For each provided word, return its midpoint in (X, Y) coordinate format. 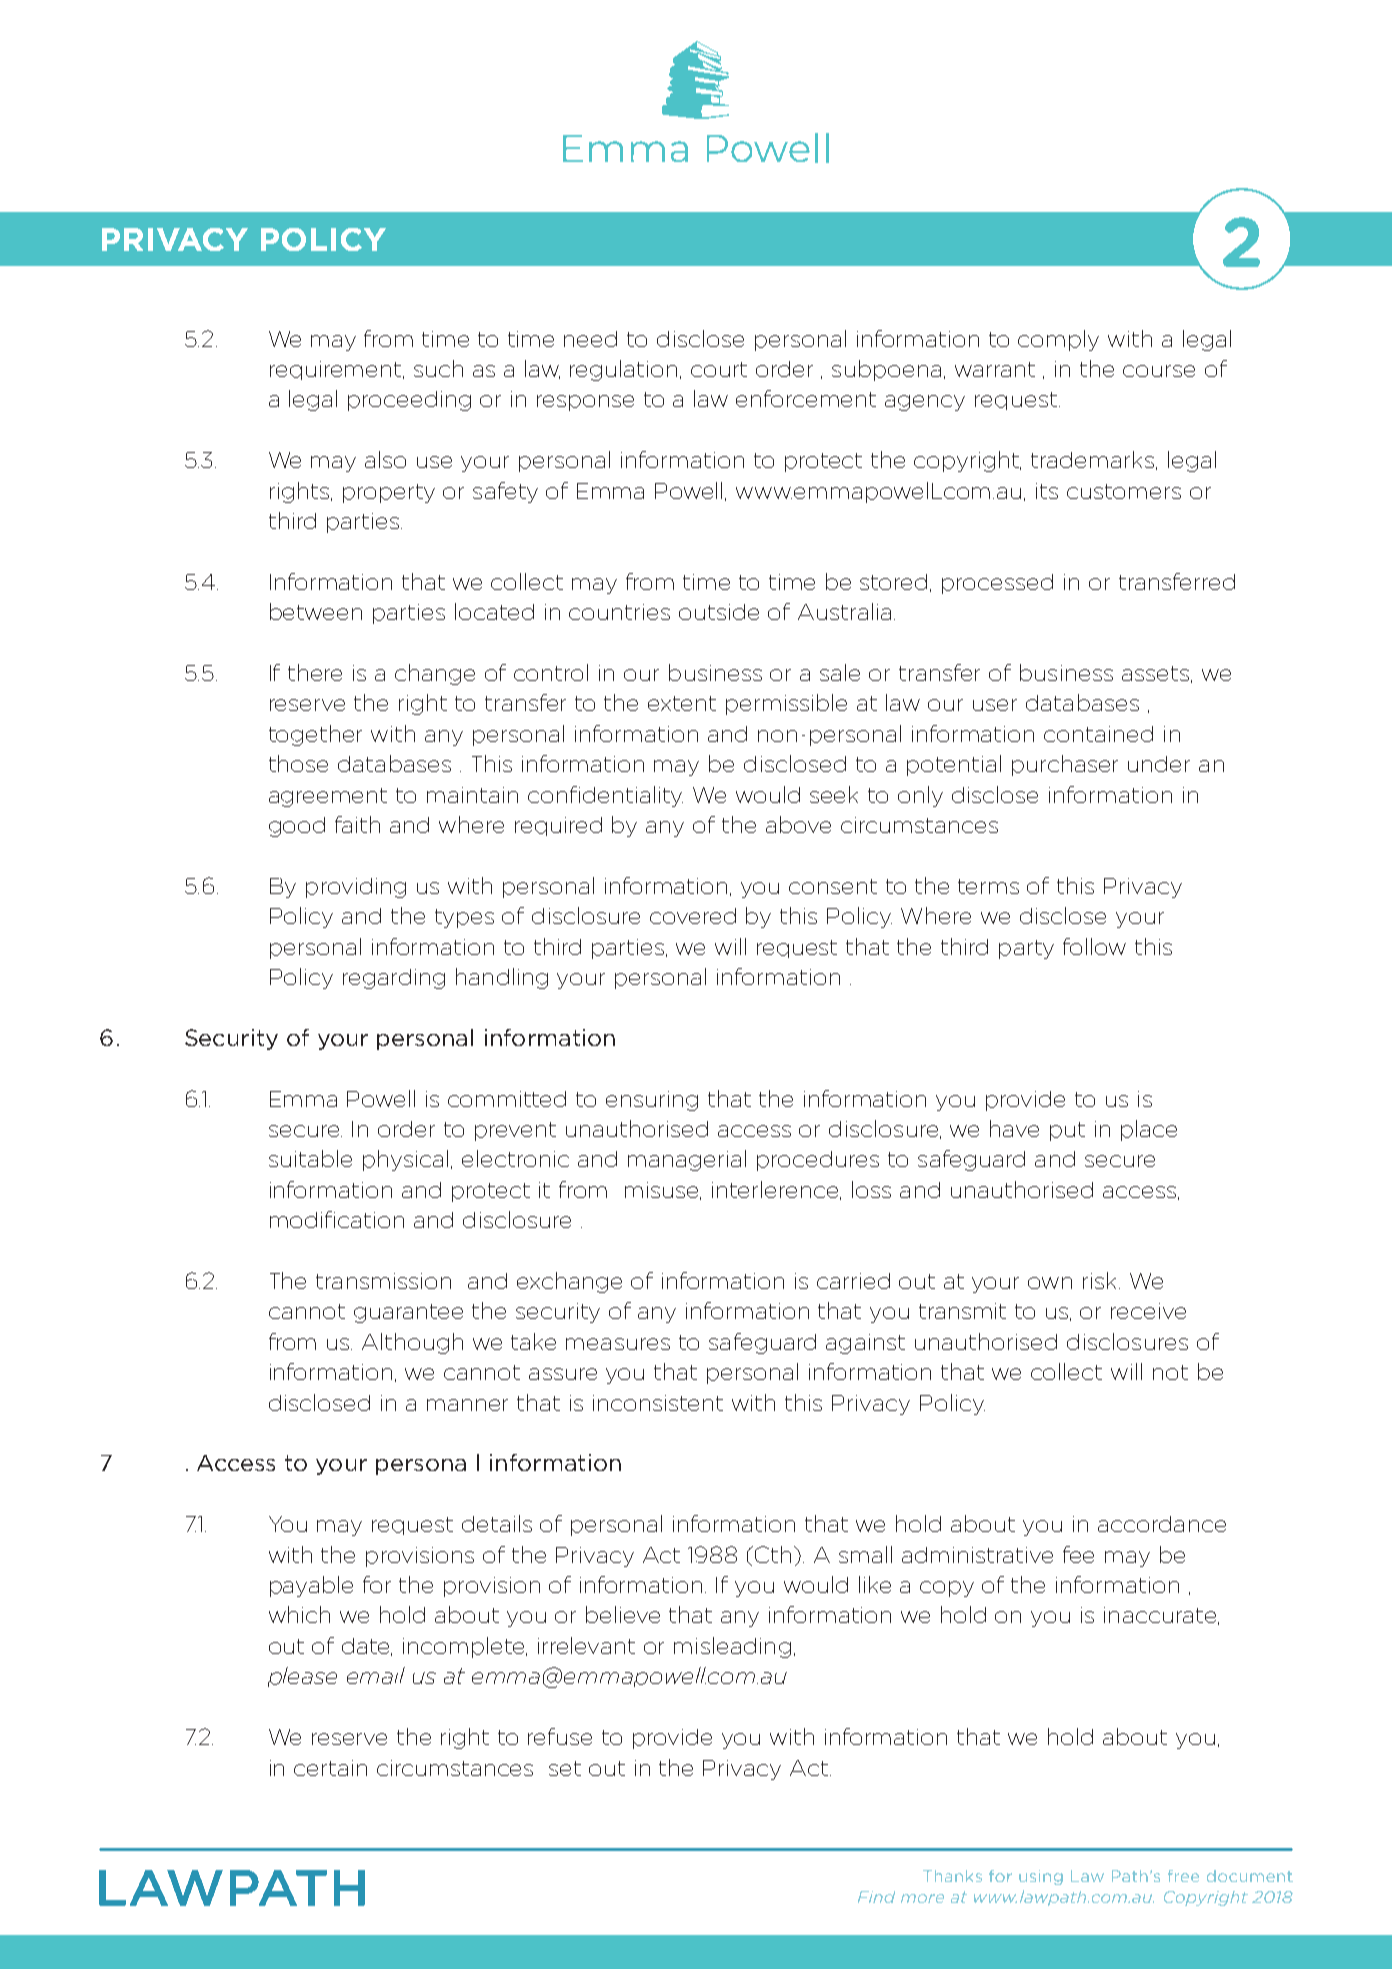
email (376, 1675)
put (1067, 1131)
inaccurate (1161, 1616)
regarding (394, 979)
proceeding (409, 401)
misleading (732, 1647)
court (719, 369)
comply (1058, 340)
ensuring (652, 1101)
